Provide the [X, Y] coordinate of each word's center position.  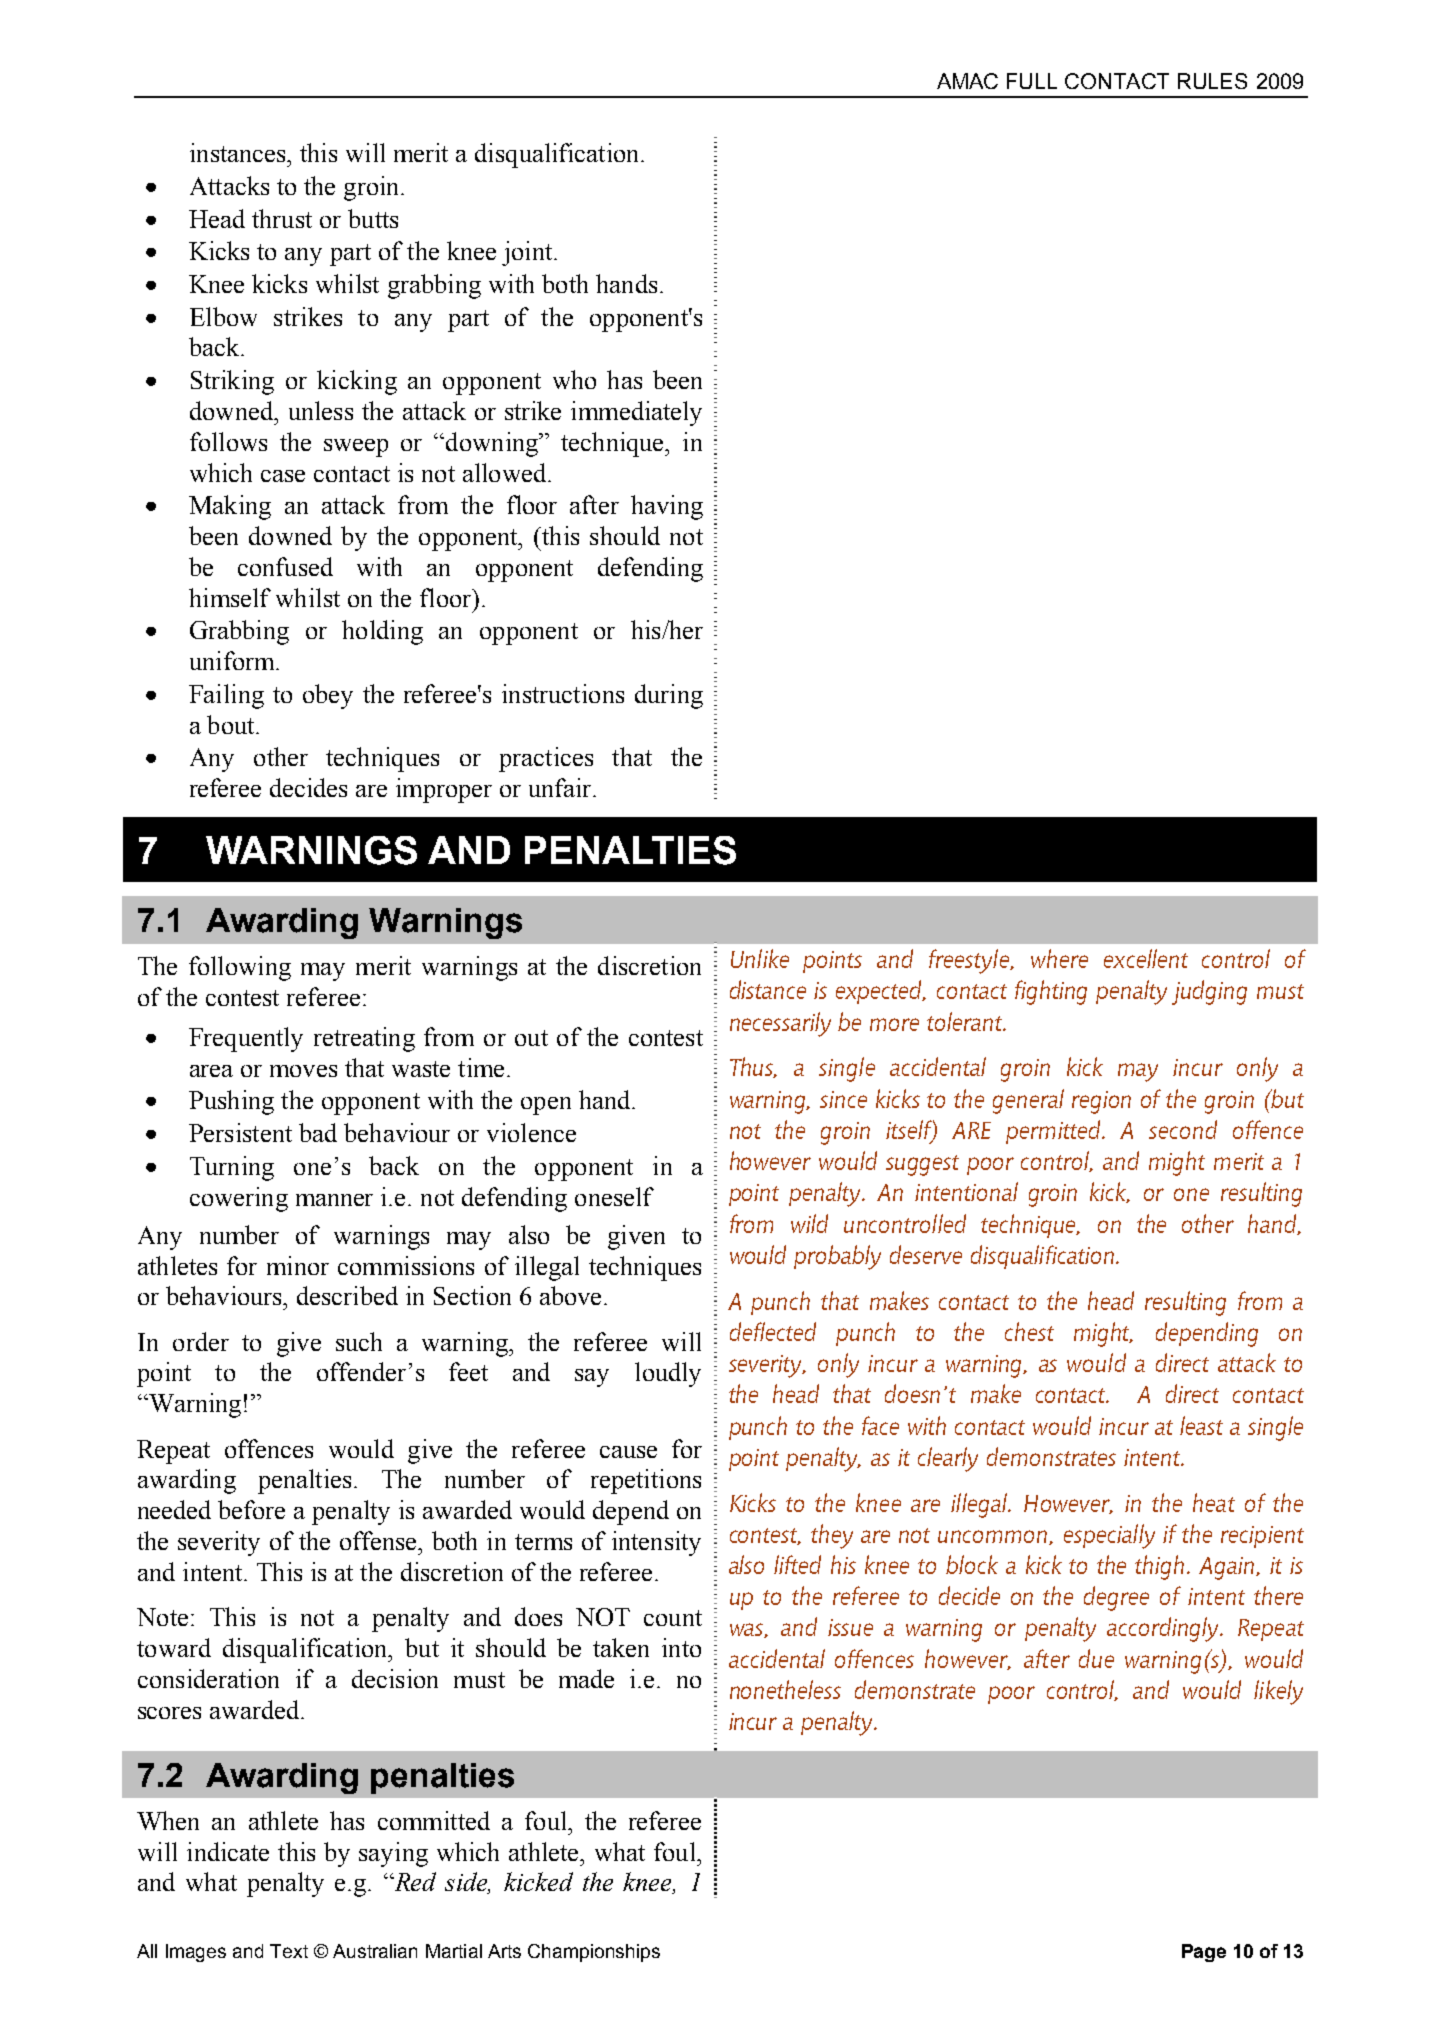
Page [1204, 1953]
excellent [1146, 958]
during [669, 696]
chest [1029, 1331]
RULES [1212, 81]
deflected [773, 1331]
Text [289, 1951]
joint [528, 253]
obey [328, 696]
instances [239, 152]
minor [298, 1265]
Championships [594, 1953]
